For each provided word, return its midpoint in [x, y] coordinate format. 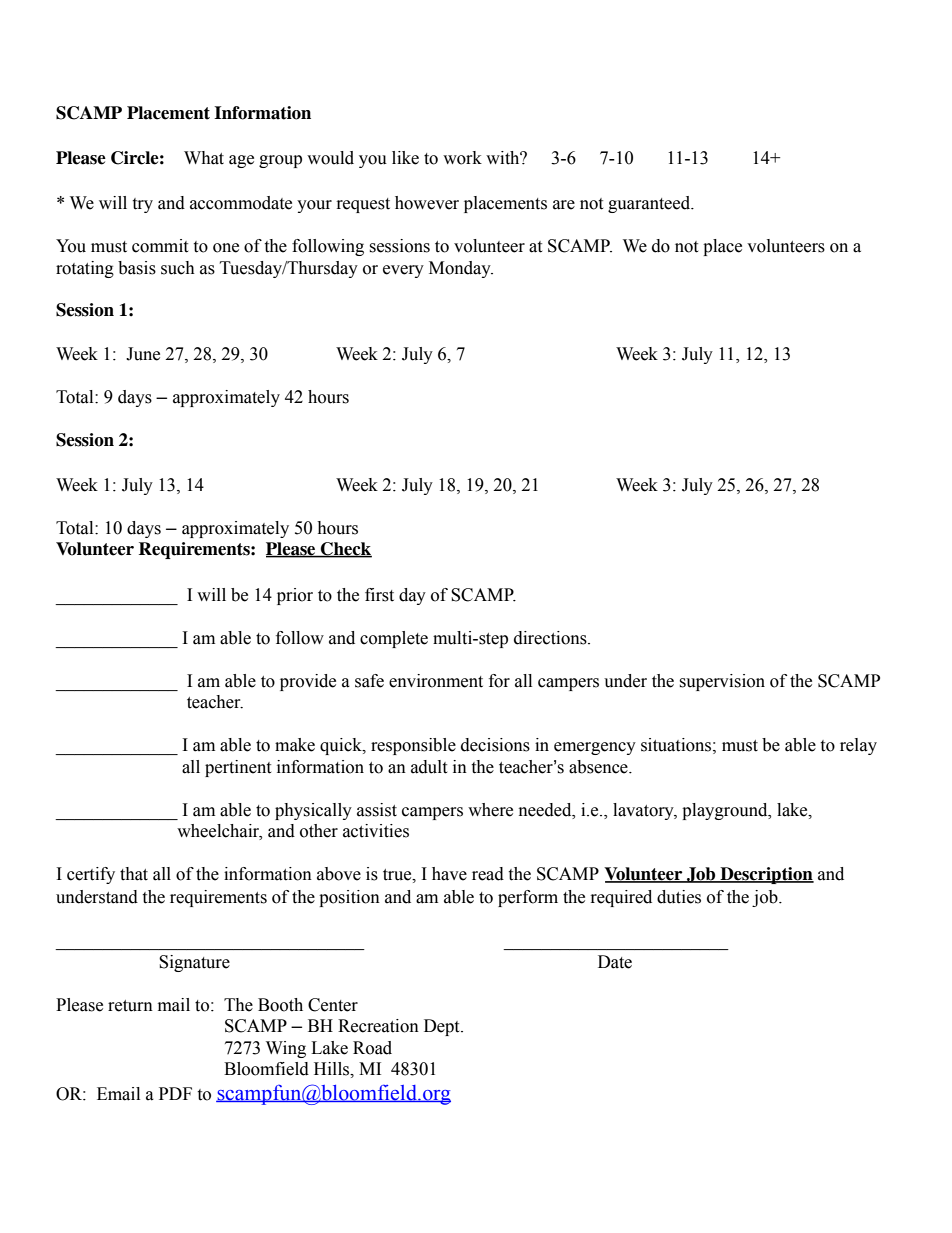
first [379, 595]
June [143, 354]
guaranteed [650, 204]
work [462, 158]
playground [726, 811]
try [142, 205]
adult [429, 767]
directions [551, 638]
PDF [175, 1093]
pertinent [238, 768]
